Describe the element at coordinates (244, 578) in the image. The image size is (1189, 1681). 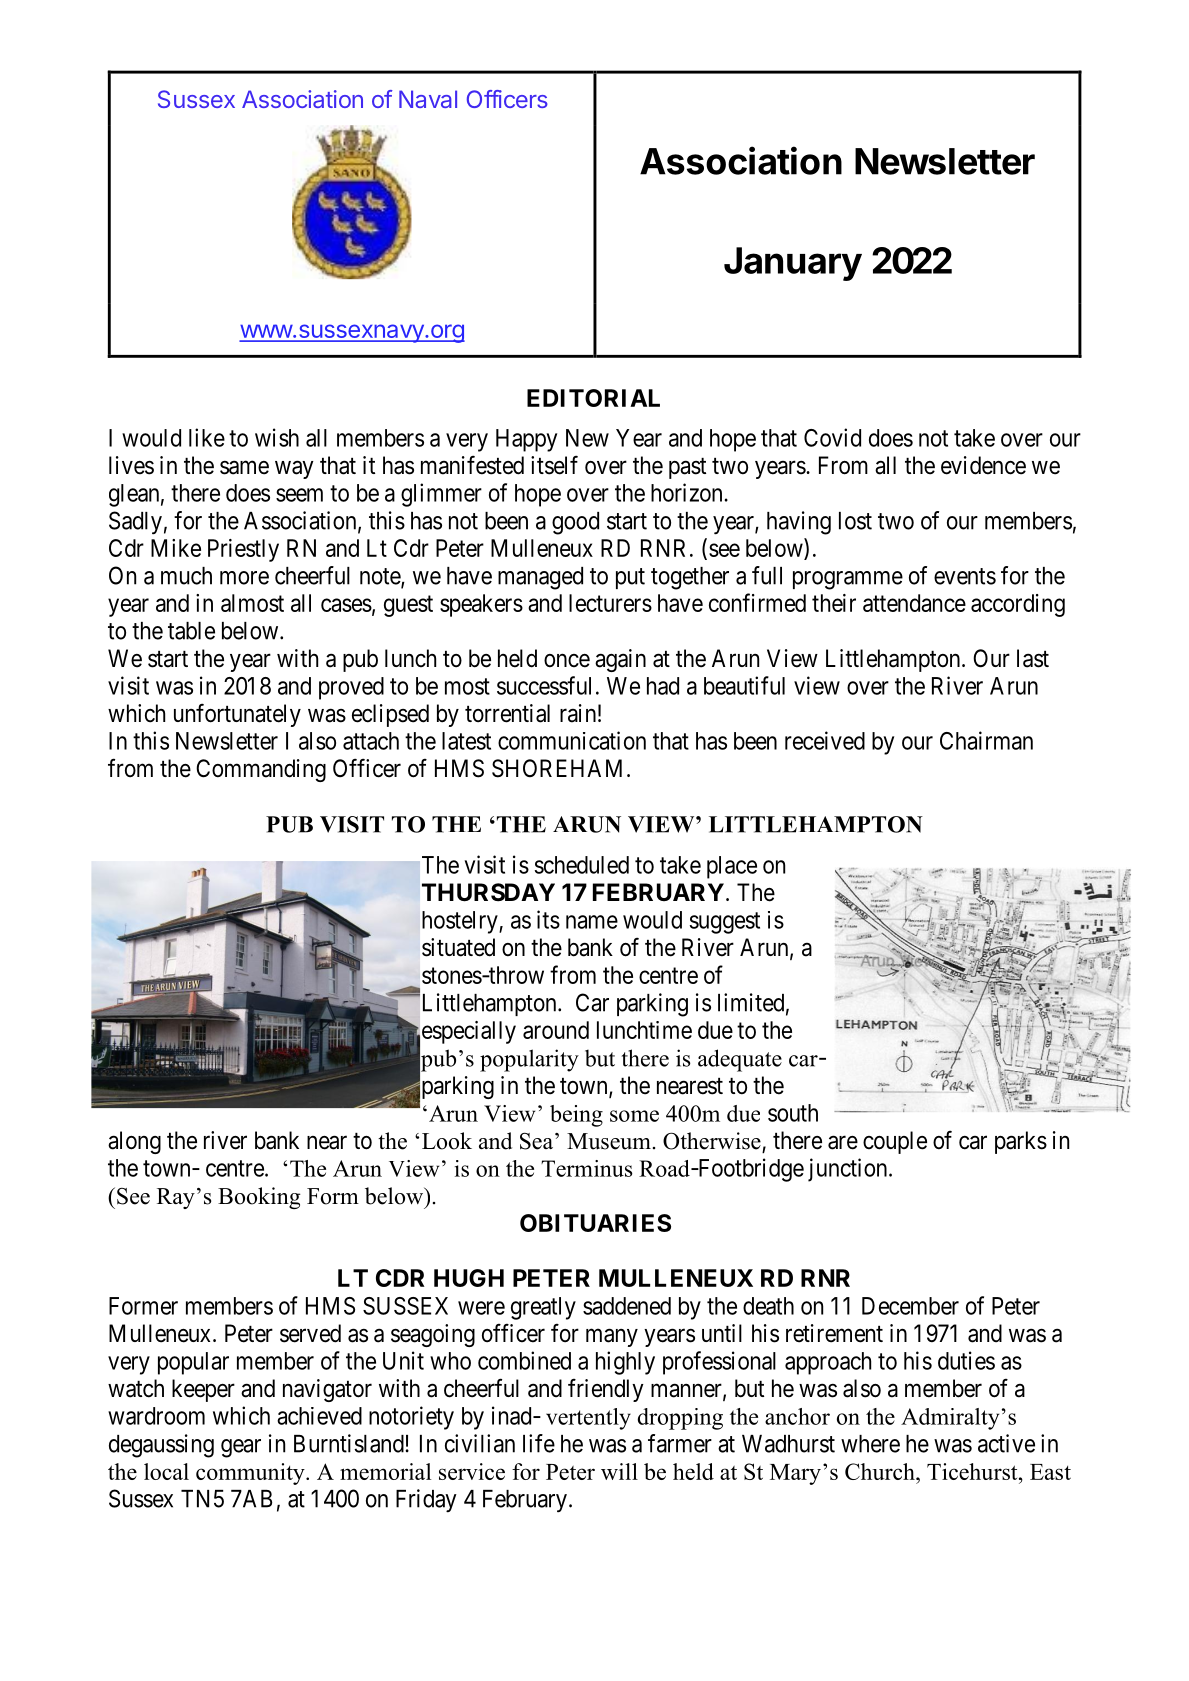
I see `more` at that location.
